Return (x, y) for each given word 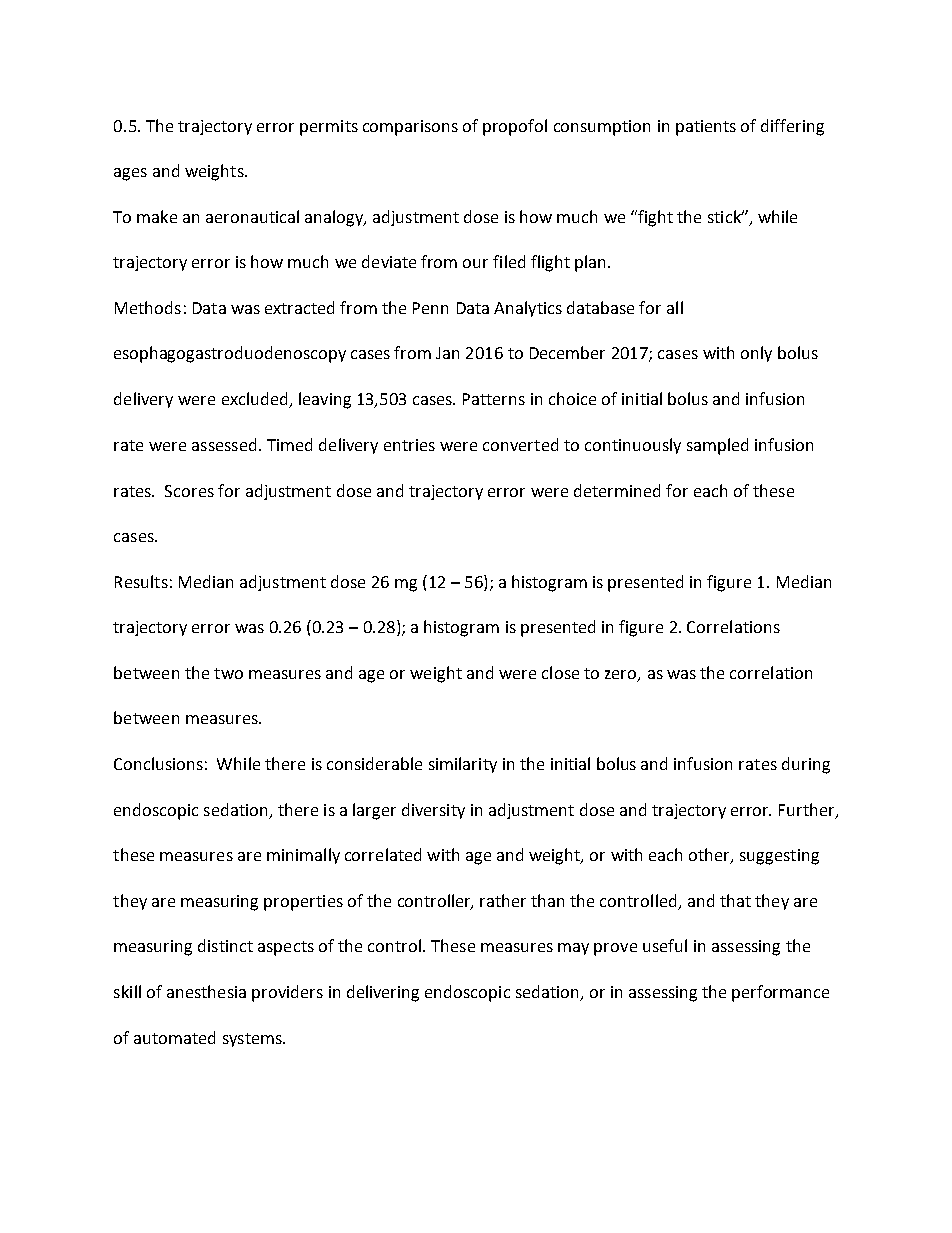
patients (706, 128)
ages (130, 174)
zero (622, 676)
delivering (383, 993)
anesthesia (206, 991)
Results (141, 581)
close (560, 672)
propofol (515, 127)
